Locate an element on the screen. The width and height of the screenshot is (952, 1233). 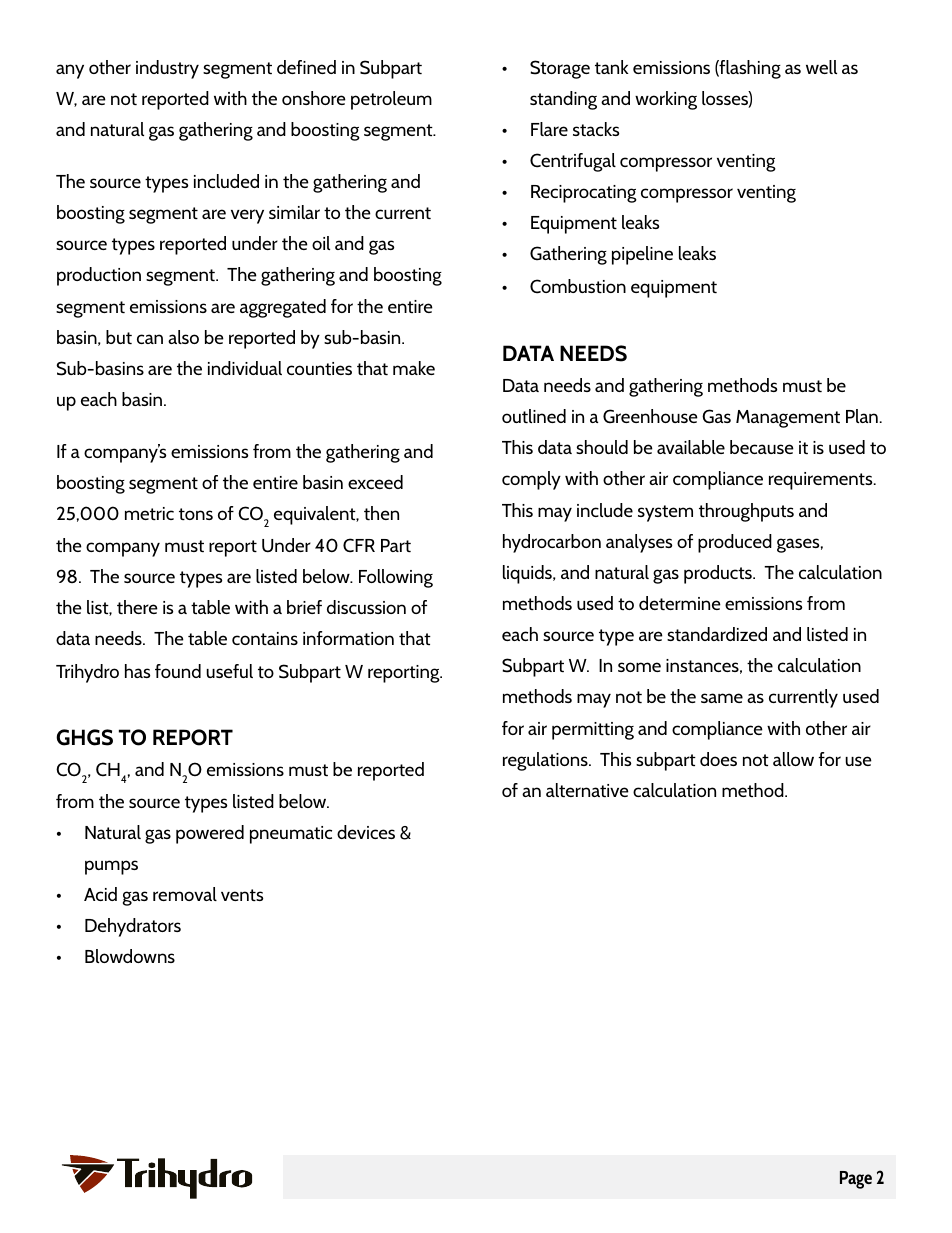
comply is located at coordinates (531, 480).
